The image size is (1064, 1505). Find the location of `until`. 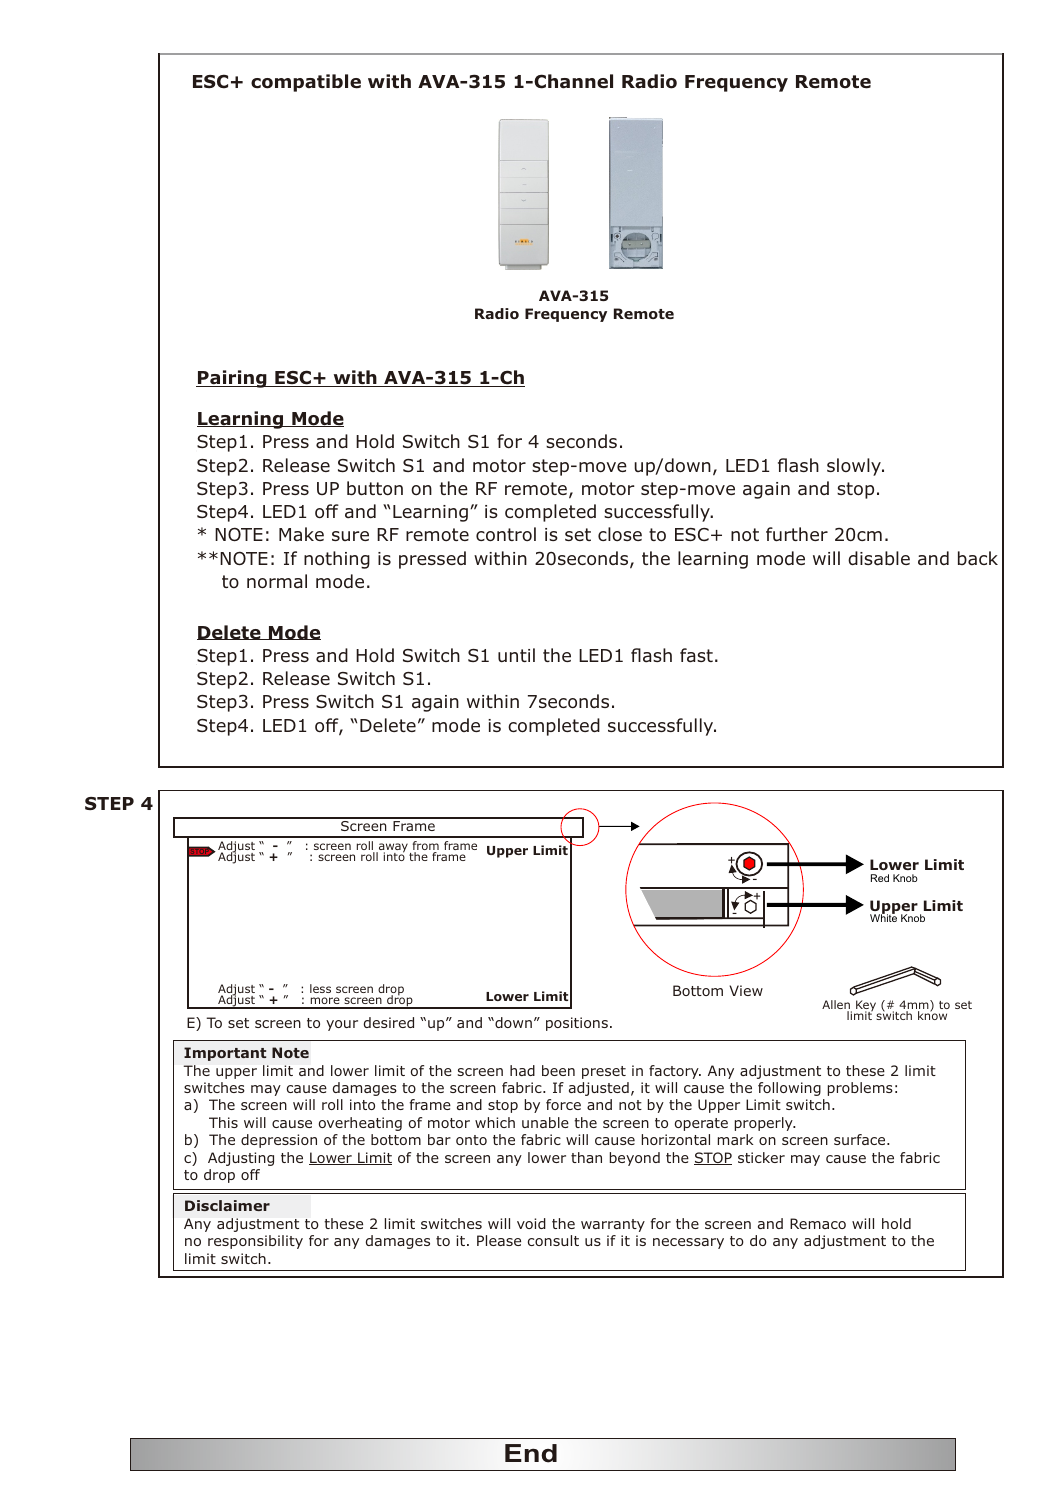

until is located at coordinates (516, 655).
